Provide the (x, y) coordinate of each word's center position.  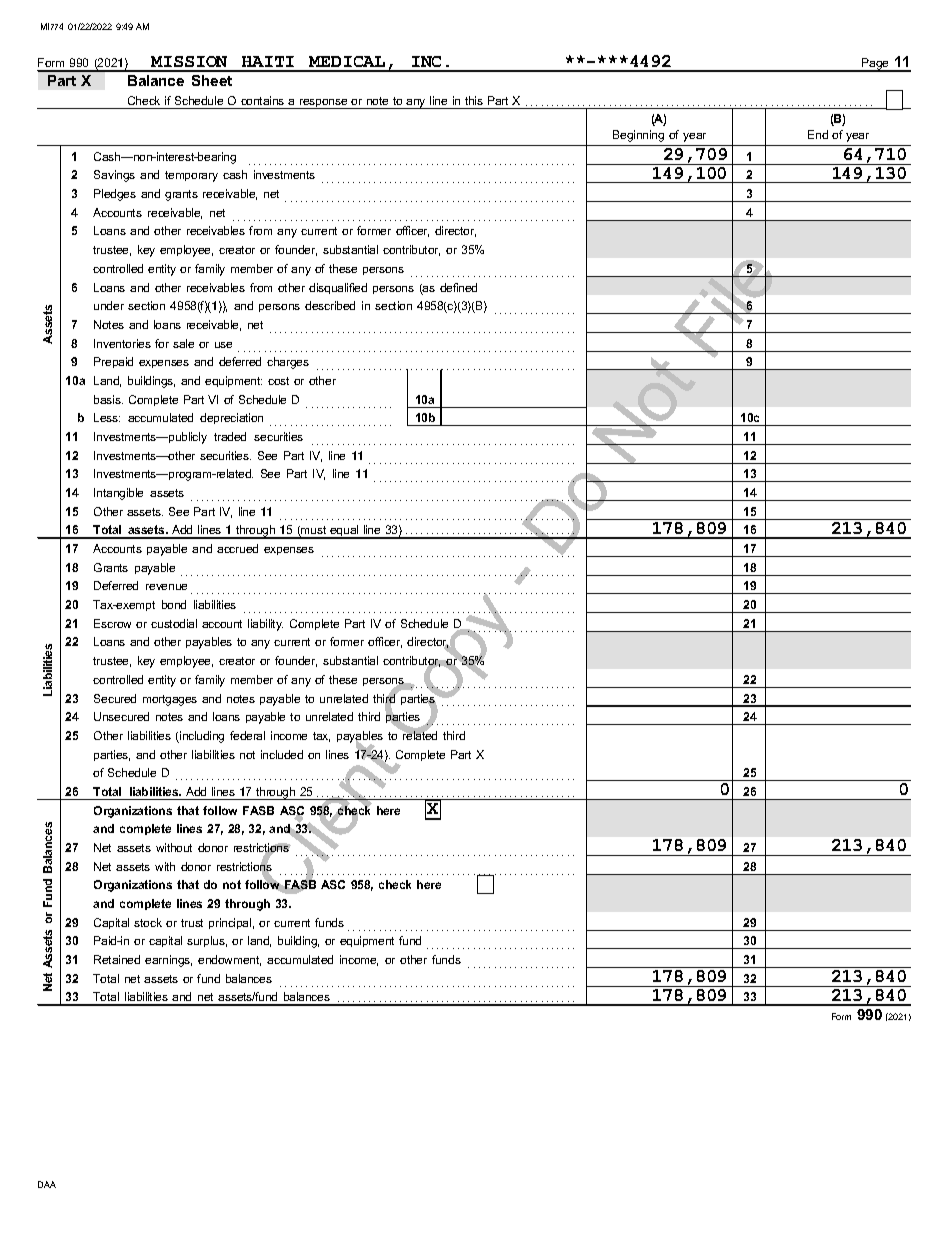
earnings (168, 961)
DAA (47, 1184)
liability (265, 625)
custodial (174, 623)
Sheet (212, 80)
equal (344, 532)
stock (148, 922)
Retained (117, 959)
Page (875, 65)
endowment (229, 960)
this (474, 100)
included (282, 754)
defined (458, 287)
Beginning (638, 136)
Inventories (122, 343)
